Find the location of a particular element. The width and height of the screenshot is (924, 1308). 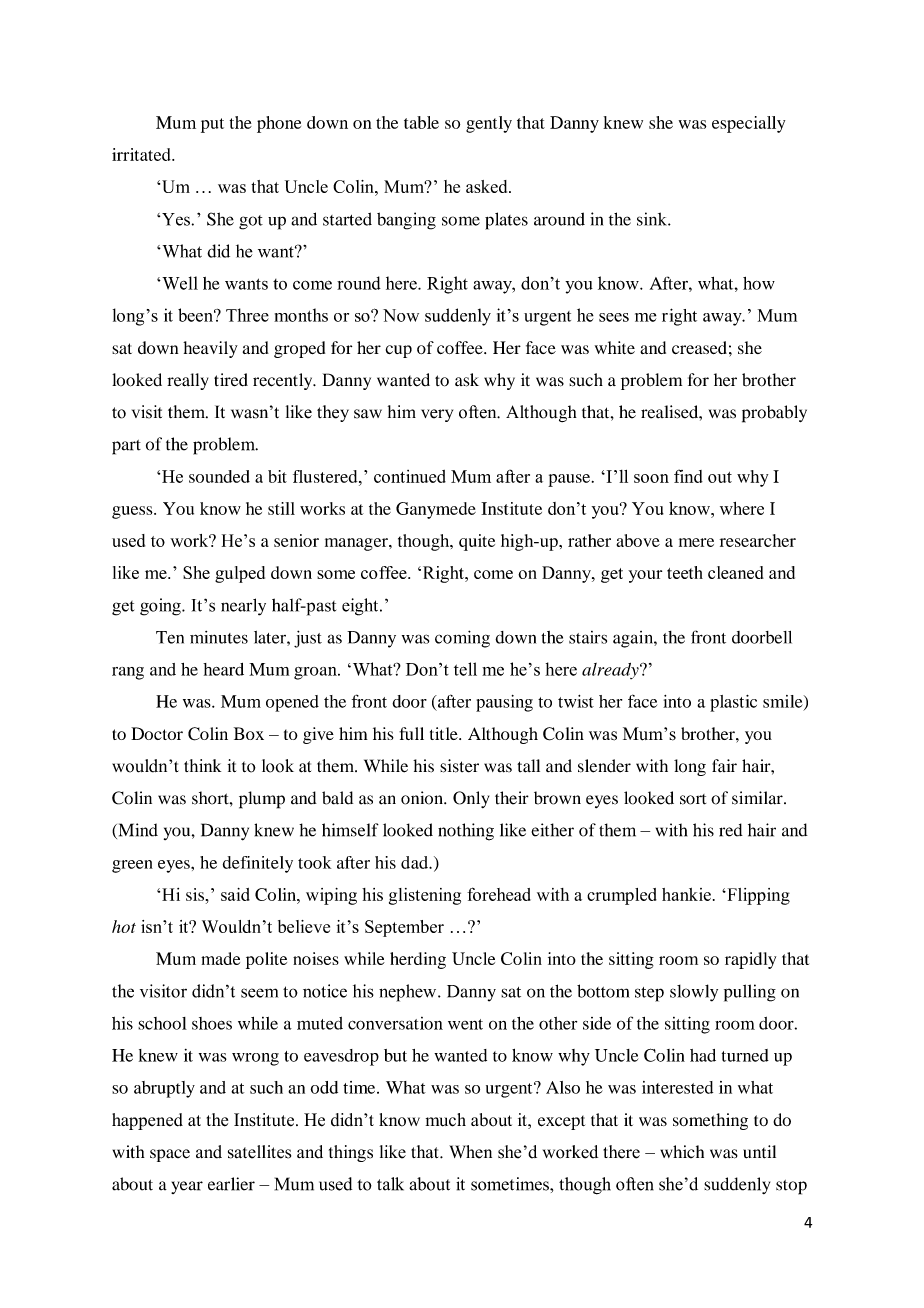

very is located at coordinates (437, 415).
